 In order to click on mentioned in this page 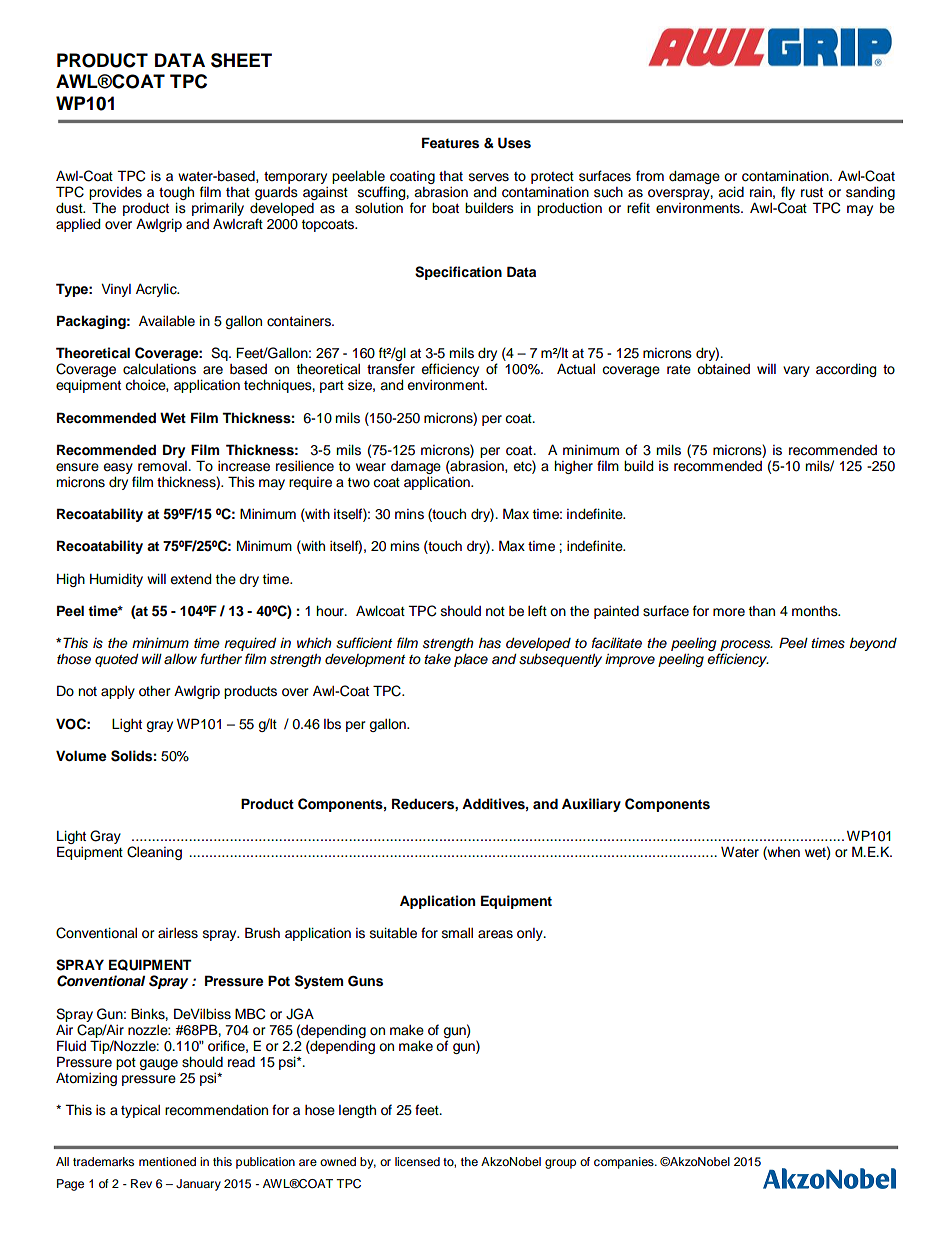, I will do `click(167, 1161)`.
